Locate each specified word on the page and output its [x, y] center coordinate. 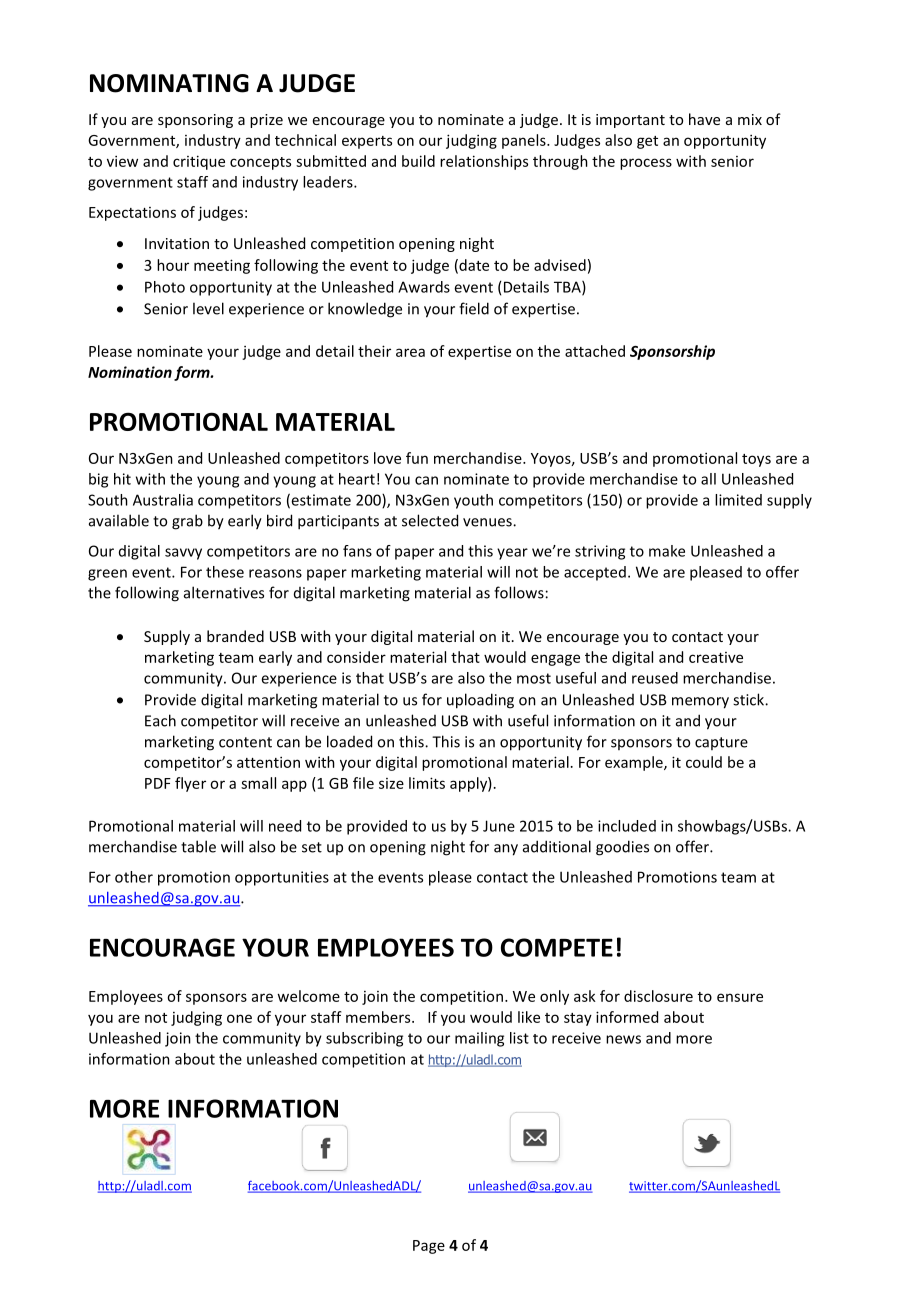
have [704, 119]
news [623, 1039]
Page [429, 1247]
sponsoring [195, 121]
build [418, 161]
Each [160, 720]
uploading [480, 701]
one [239, 1018]
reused [655, 678]
